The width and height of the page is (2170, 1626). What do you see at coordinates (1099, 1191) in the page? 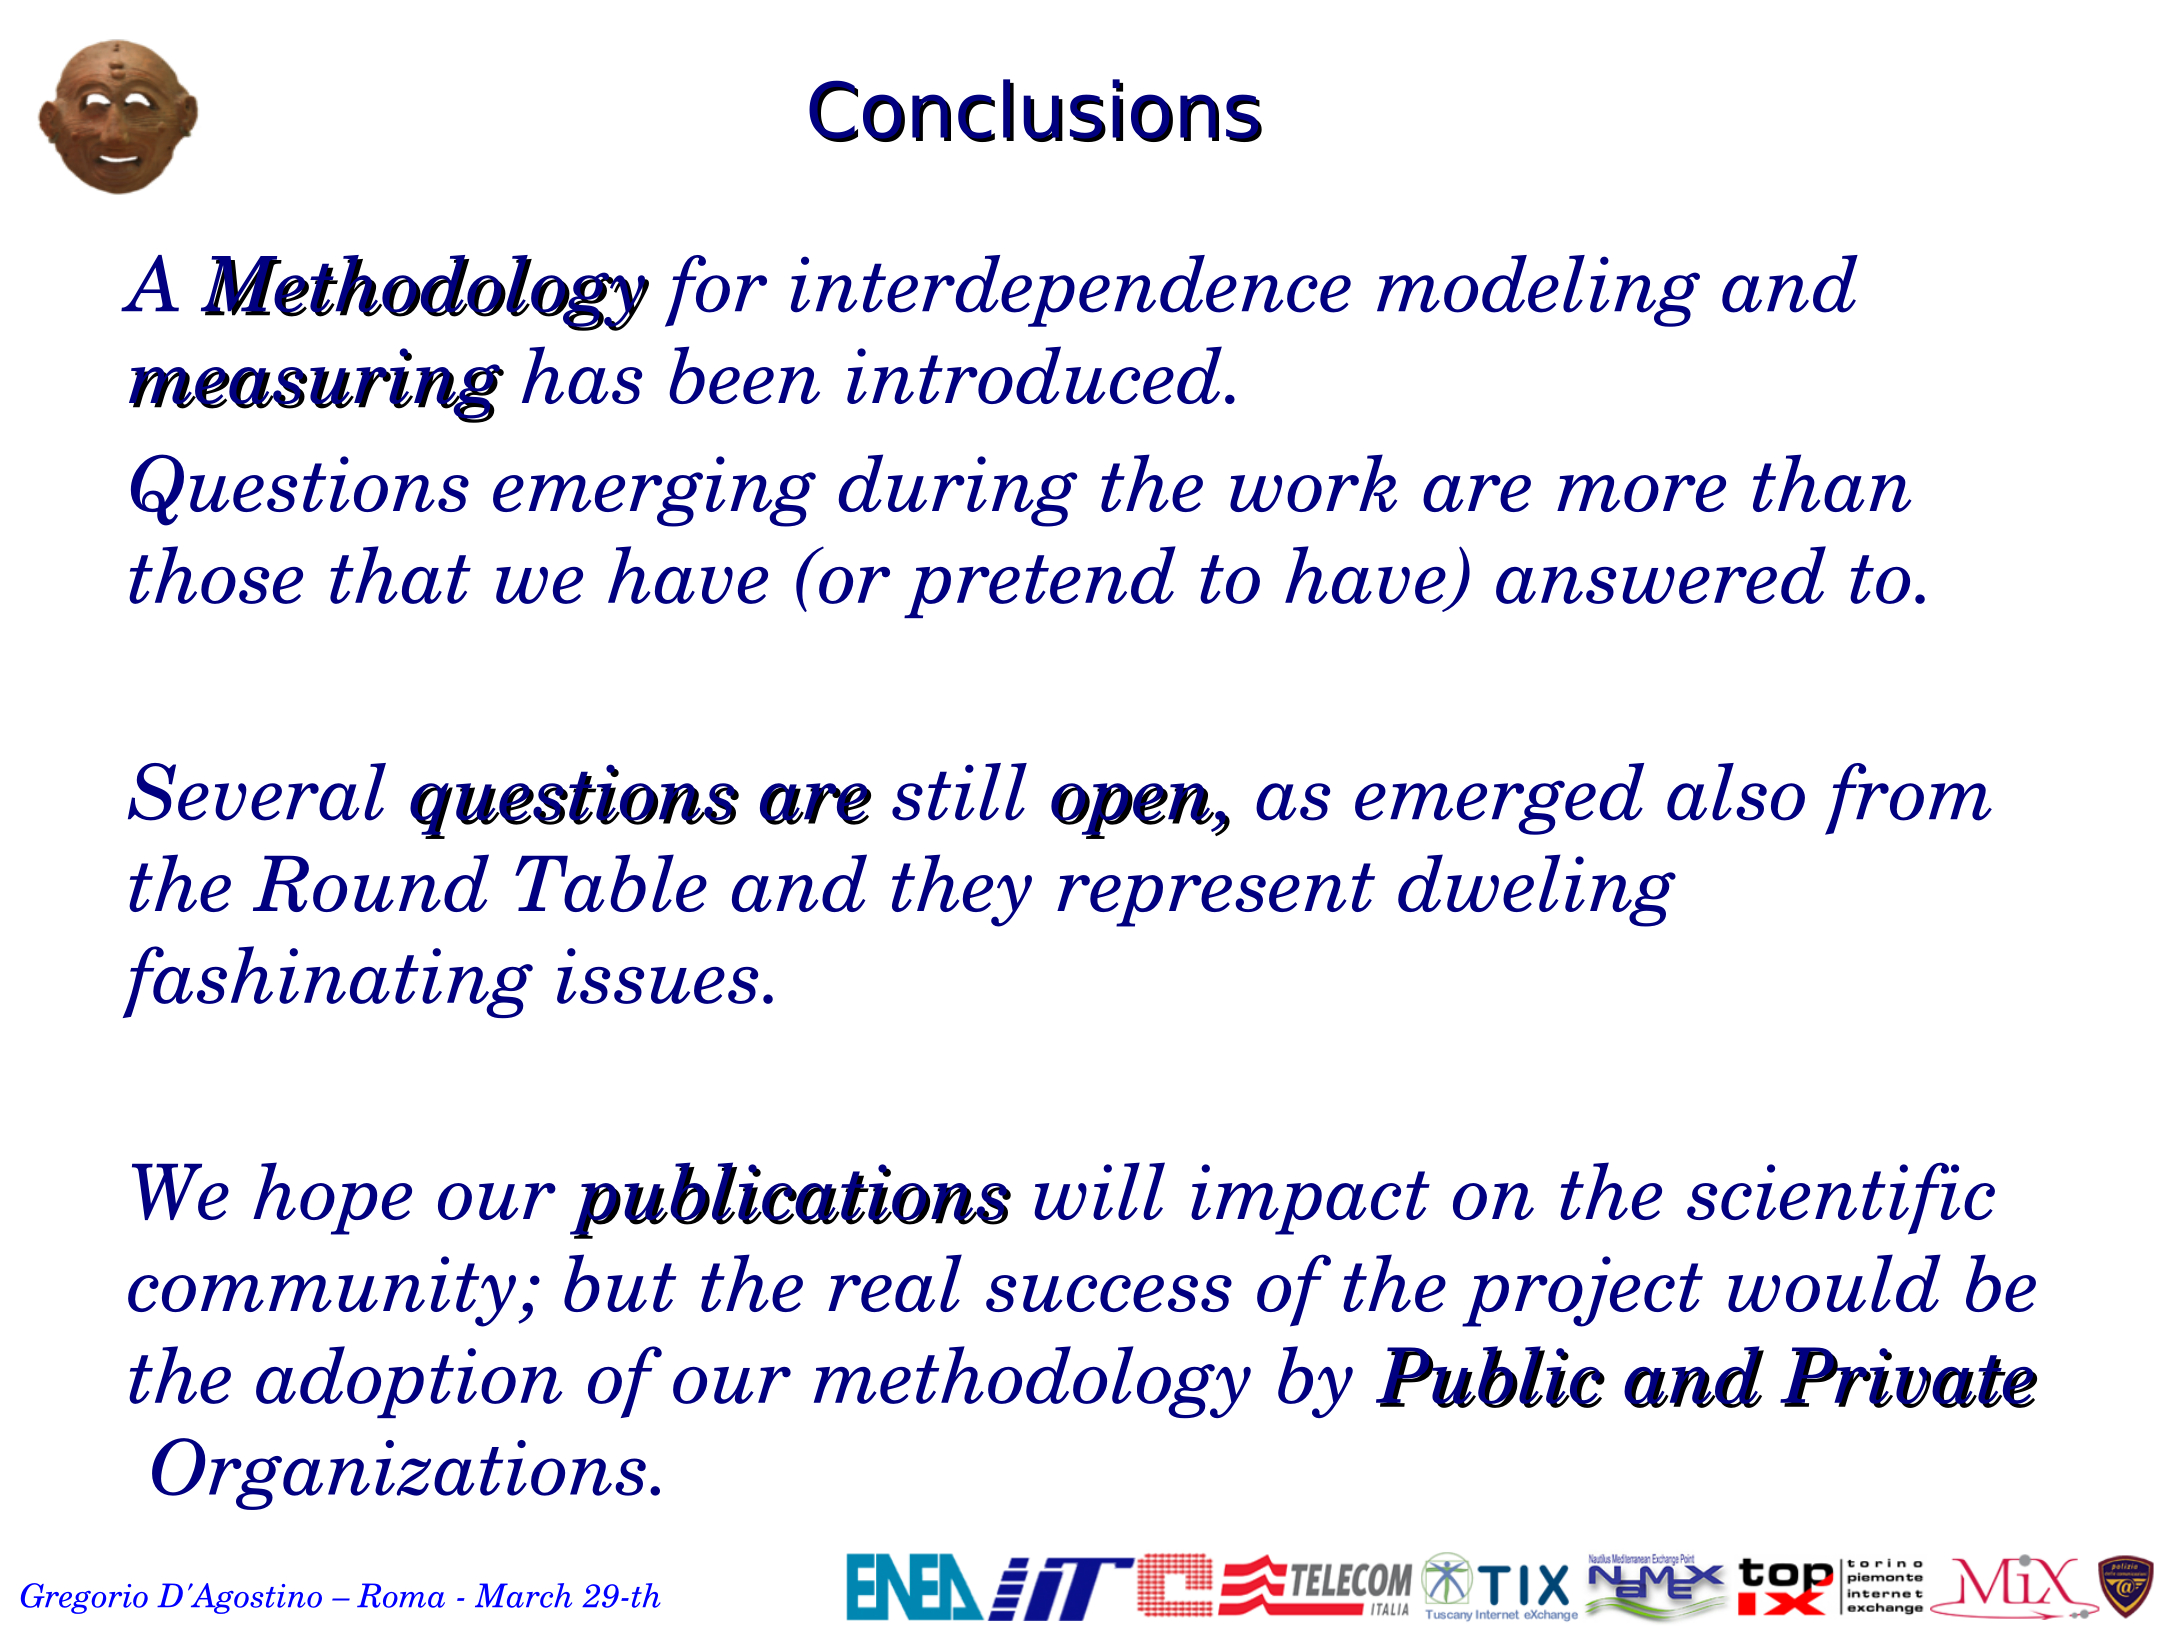
I see `will` at bounding box center [1099, 1191].
